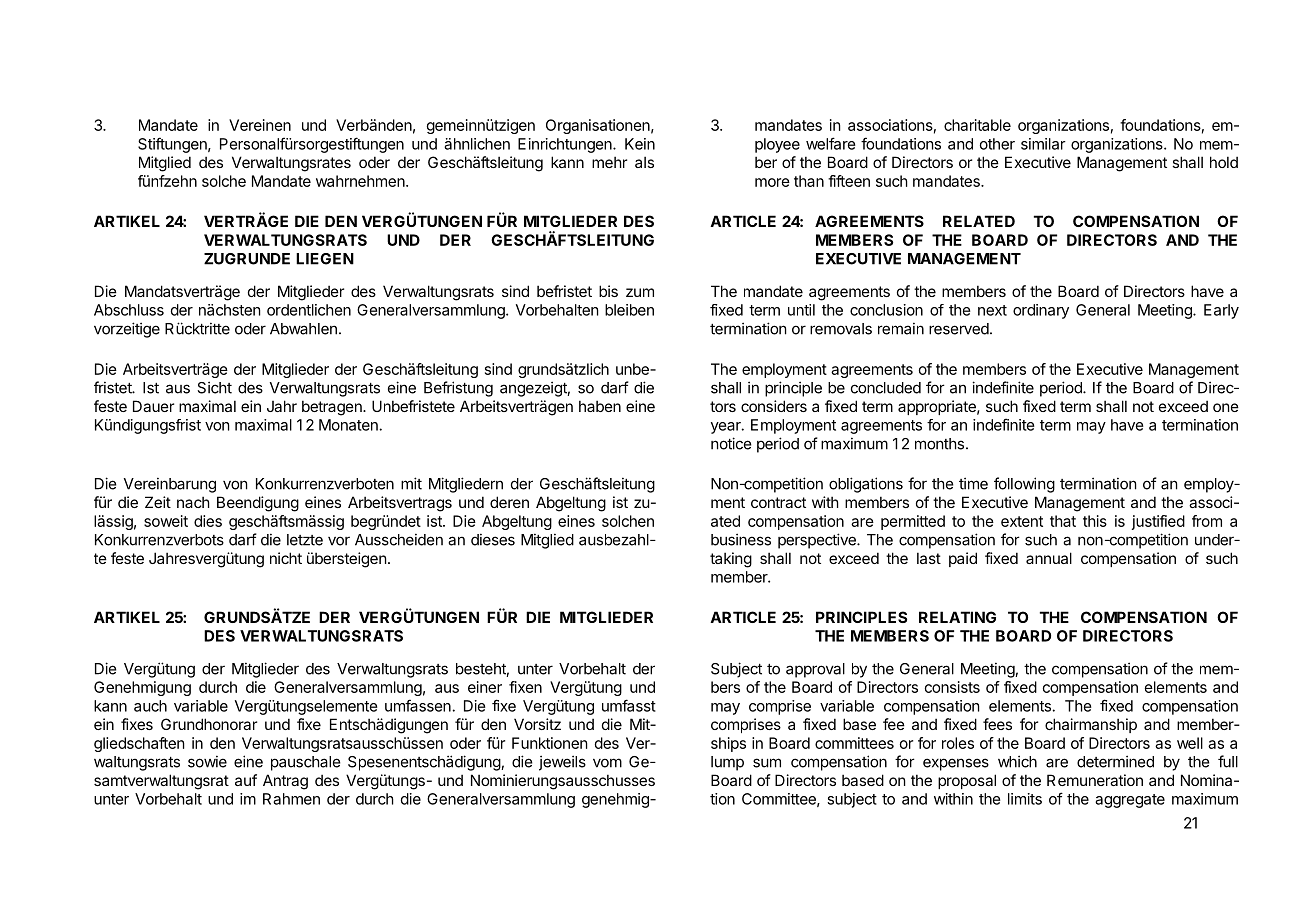 The height and width of the screenshot is (924, 1308). What do you see at coordinates (957, 617) in the screenshot?
I see `RELATING` at bounding box center [957, 617].
